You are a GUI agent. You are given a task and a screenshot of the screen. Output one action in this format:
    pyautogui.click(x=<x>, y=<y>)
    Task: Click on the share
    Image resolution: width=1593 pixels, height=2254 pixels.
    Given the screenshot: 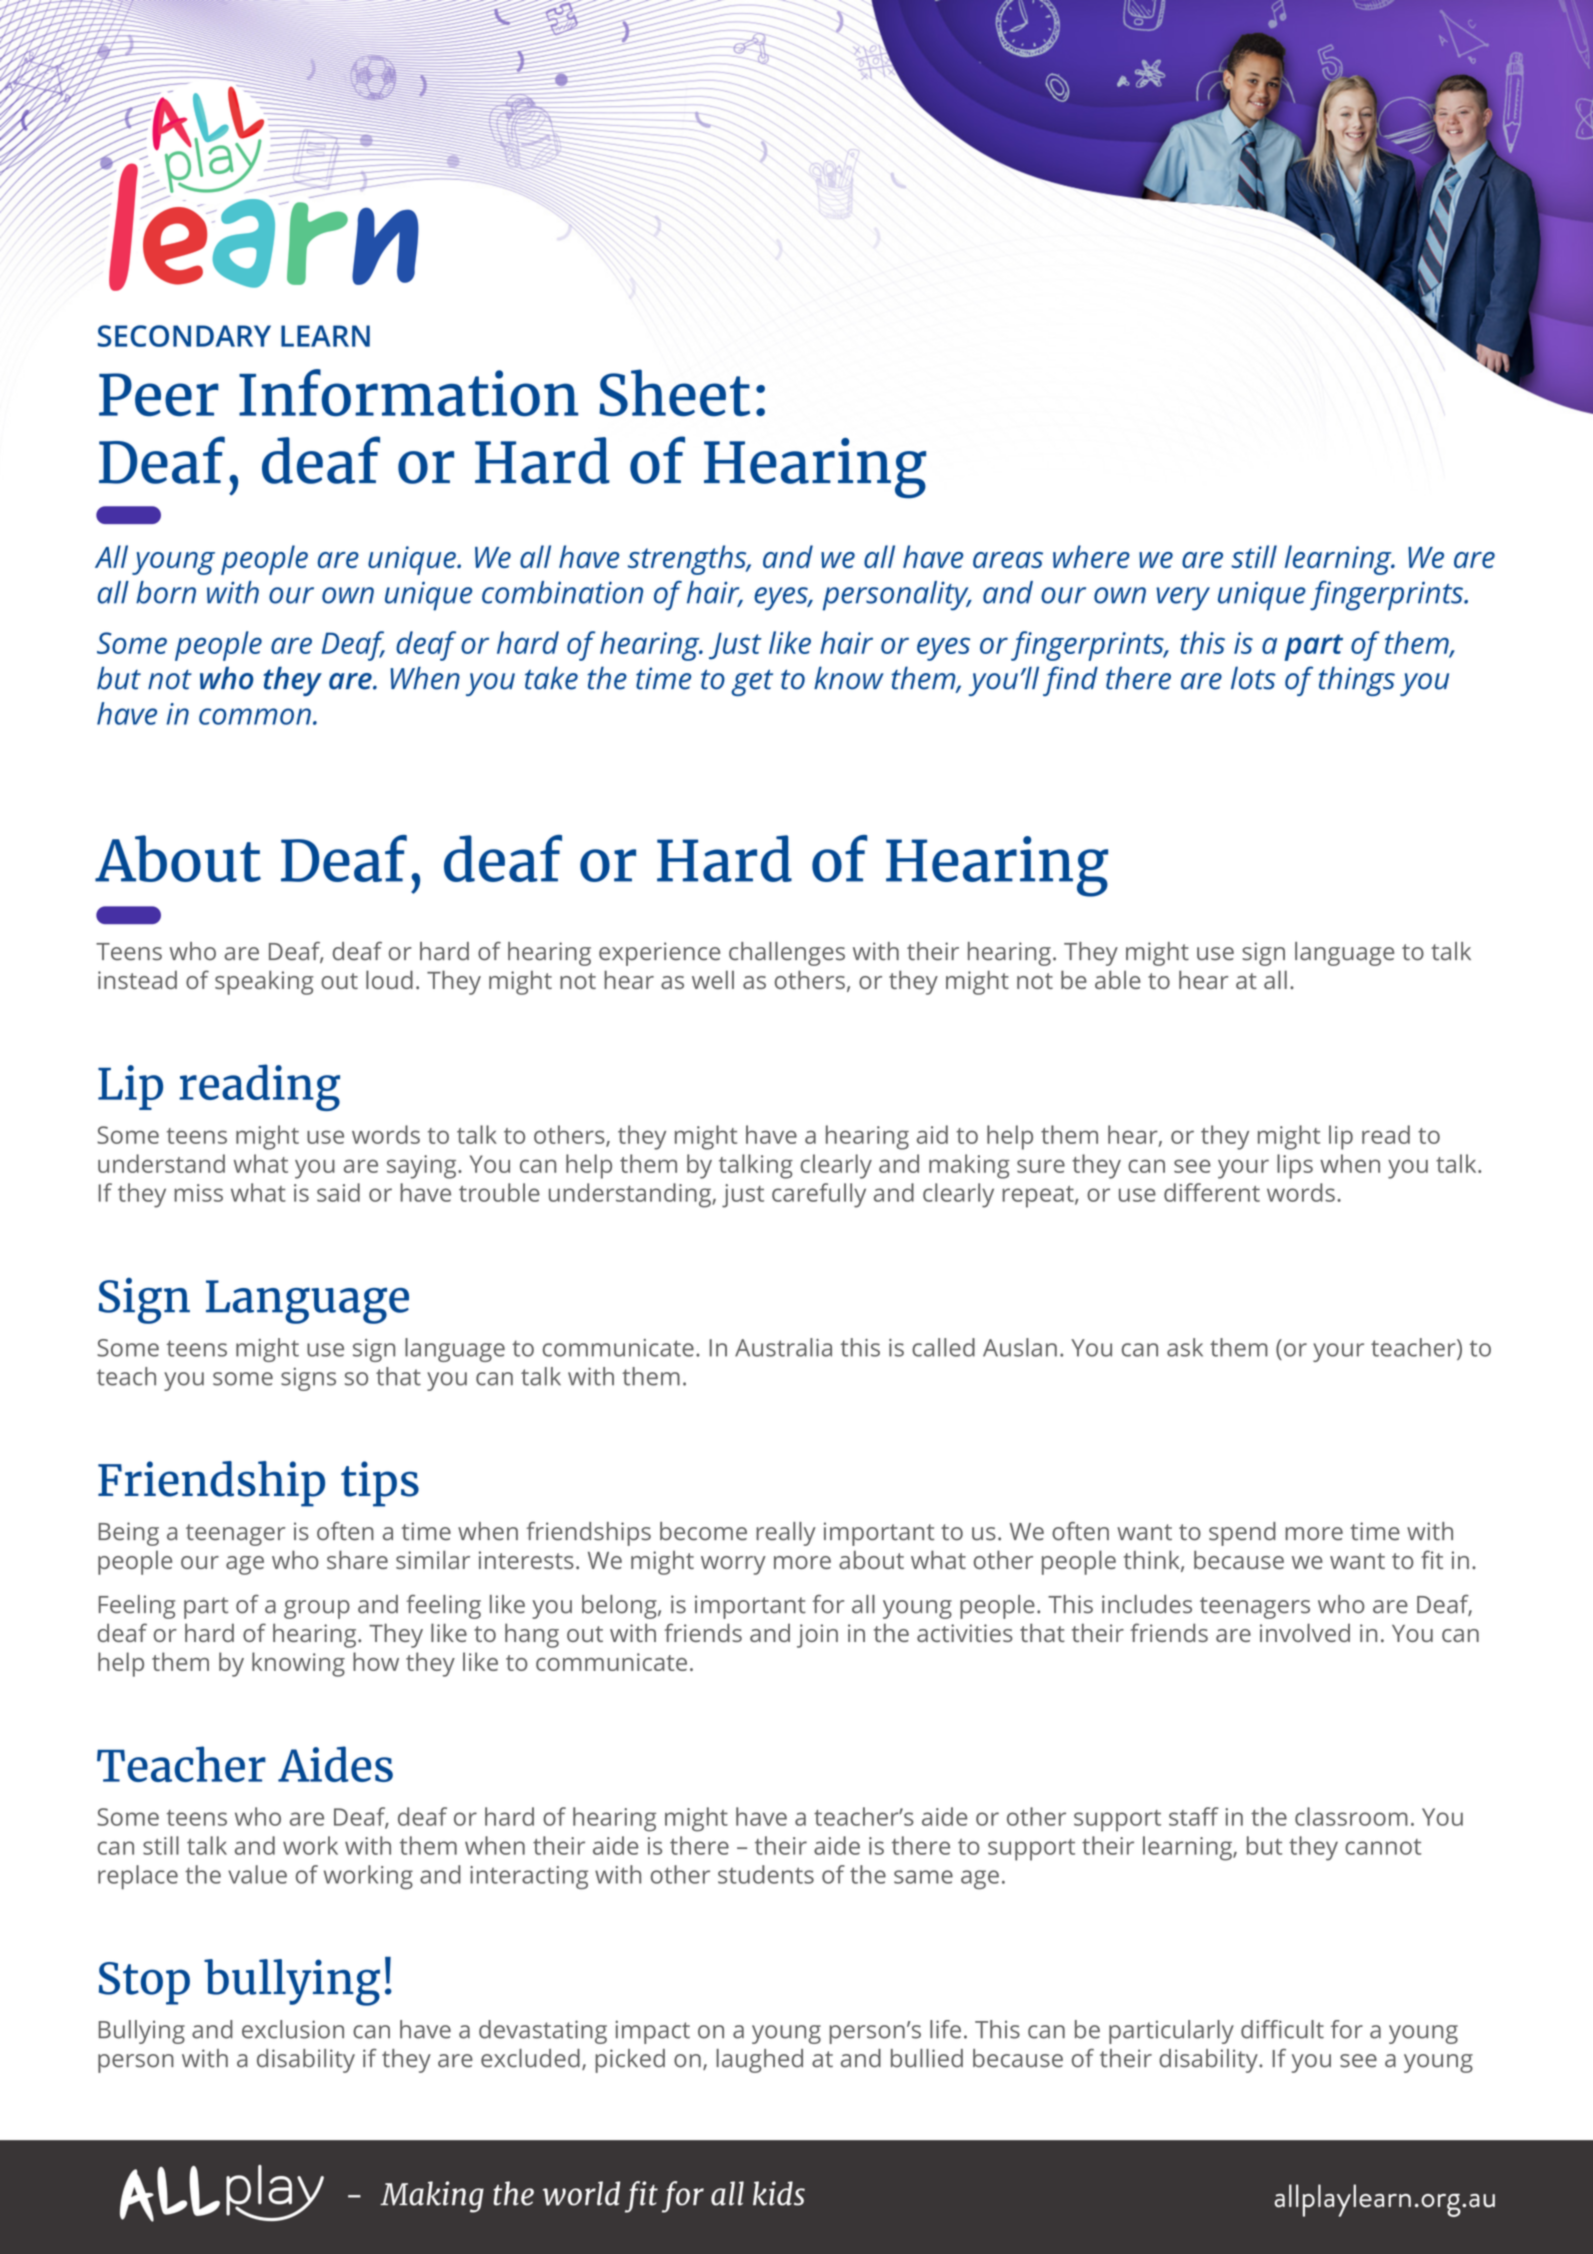 What is the action you would take?
    pyautogui.click(x=357, y=1559)
